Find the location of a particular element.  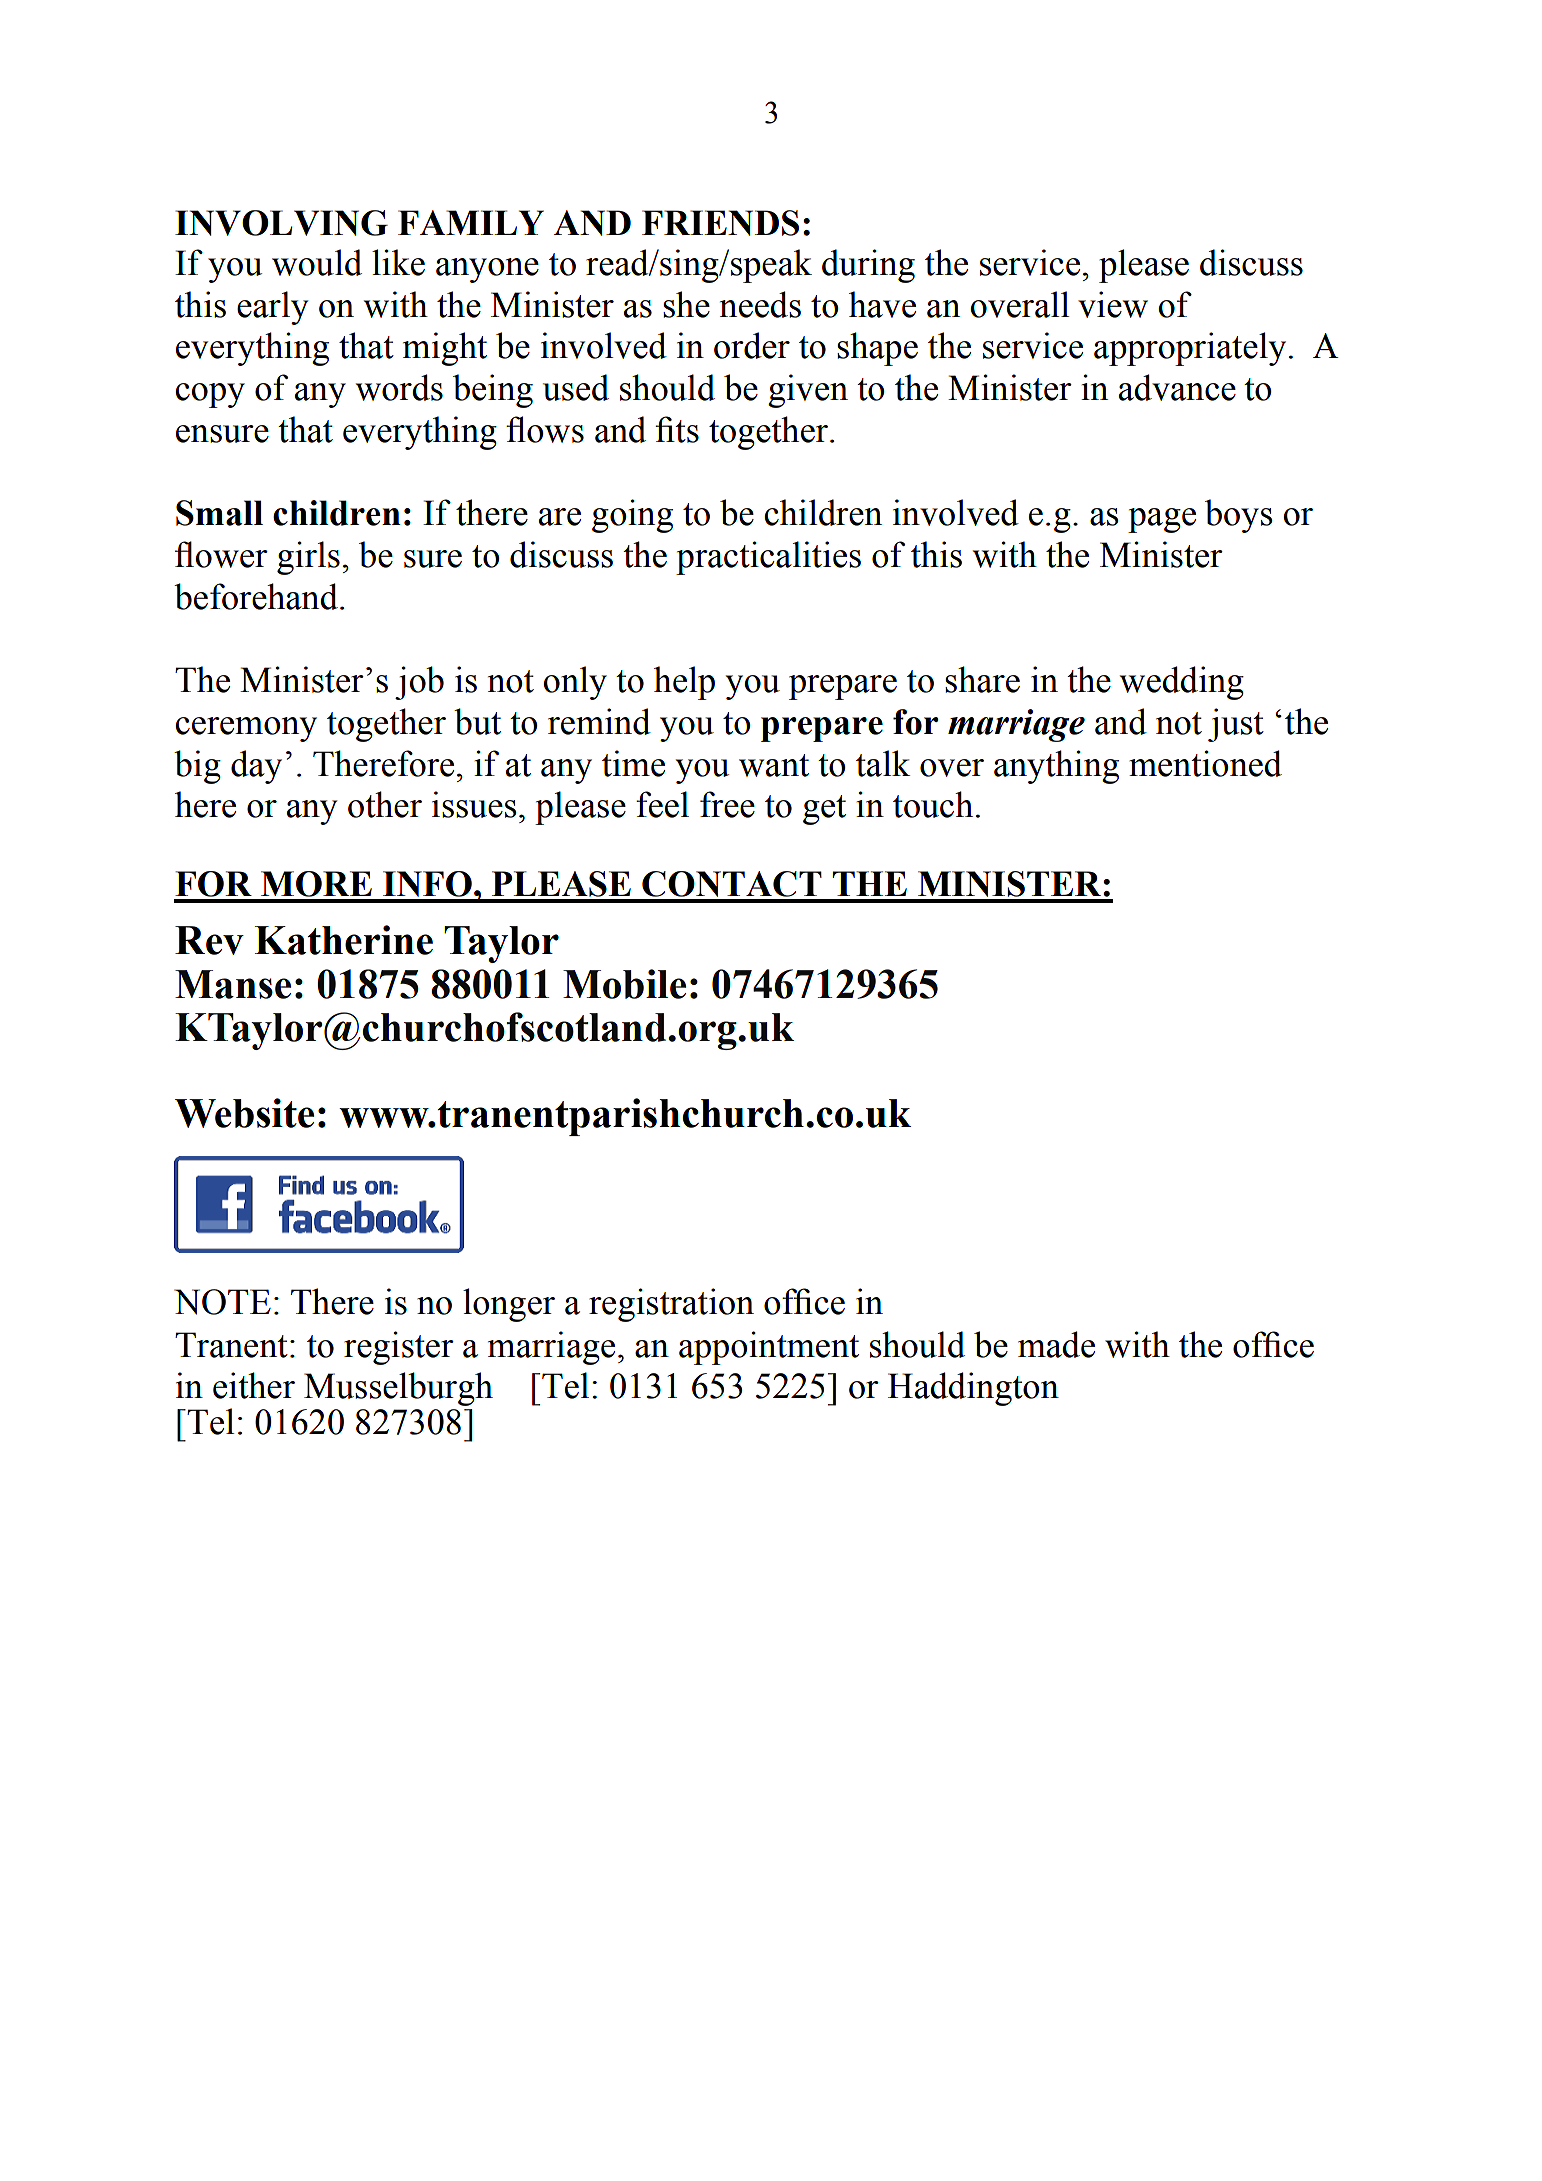

anything is located at coordinates (1056, 767).
